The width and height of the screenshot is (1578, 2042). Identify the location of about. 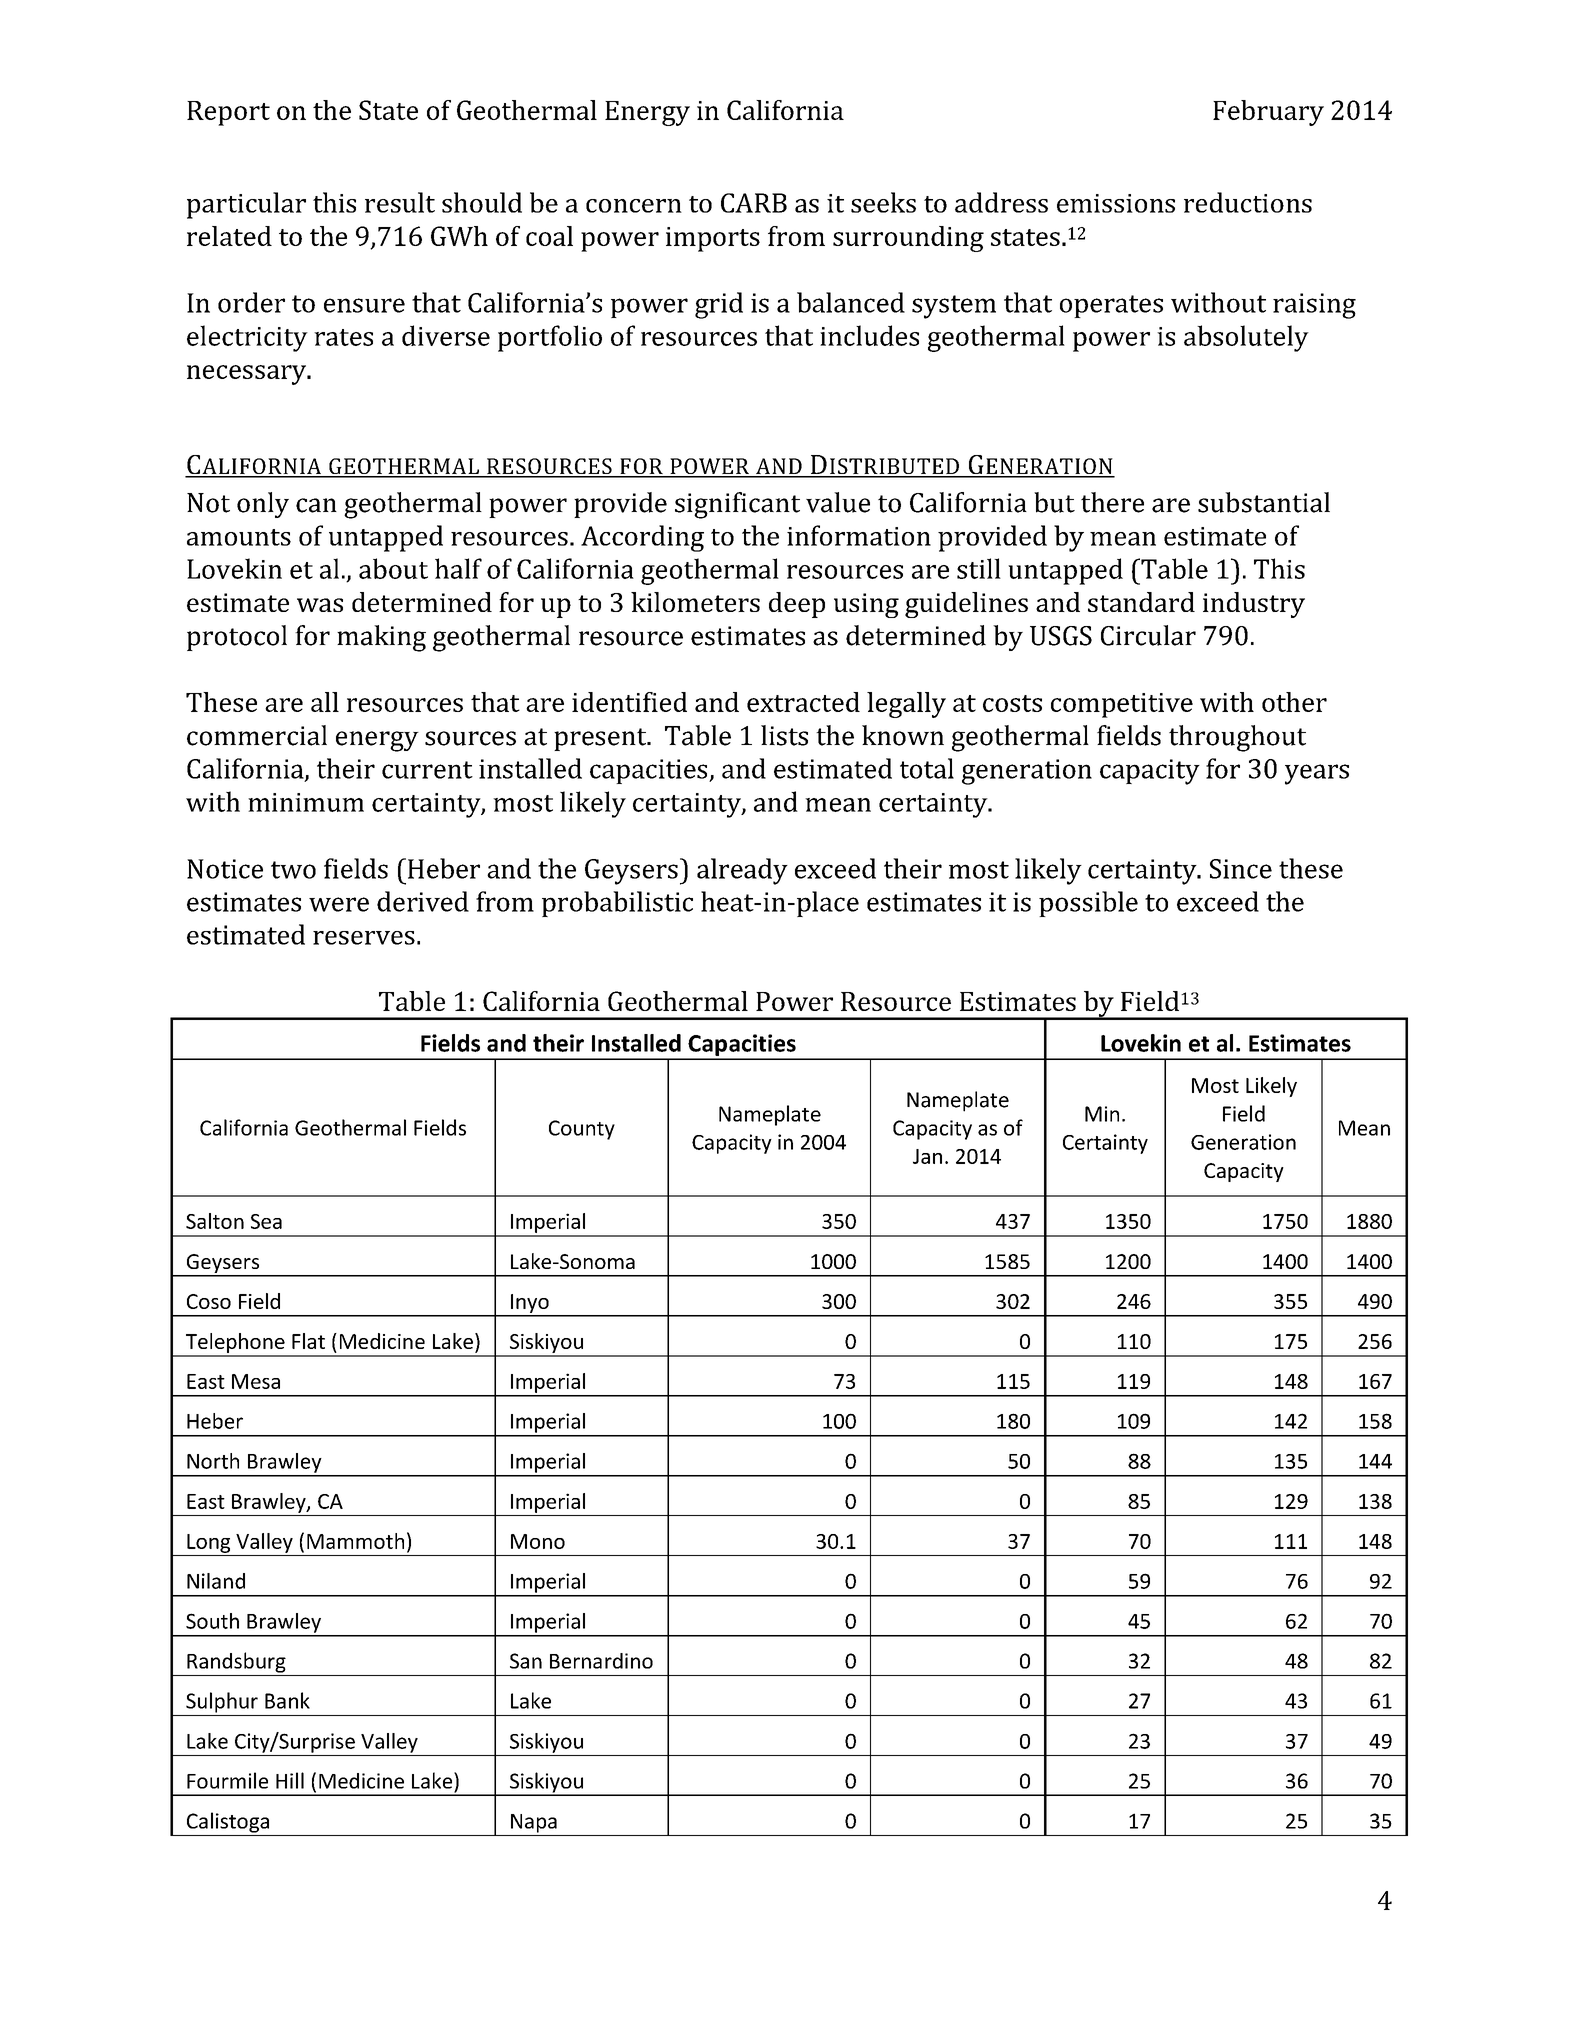
(393, 568).
